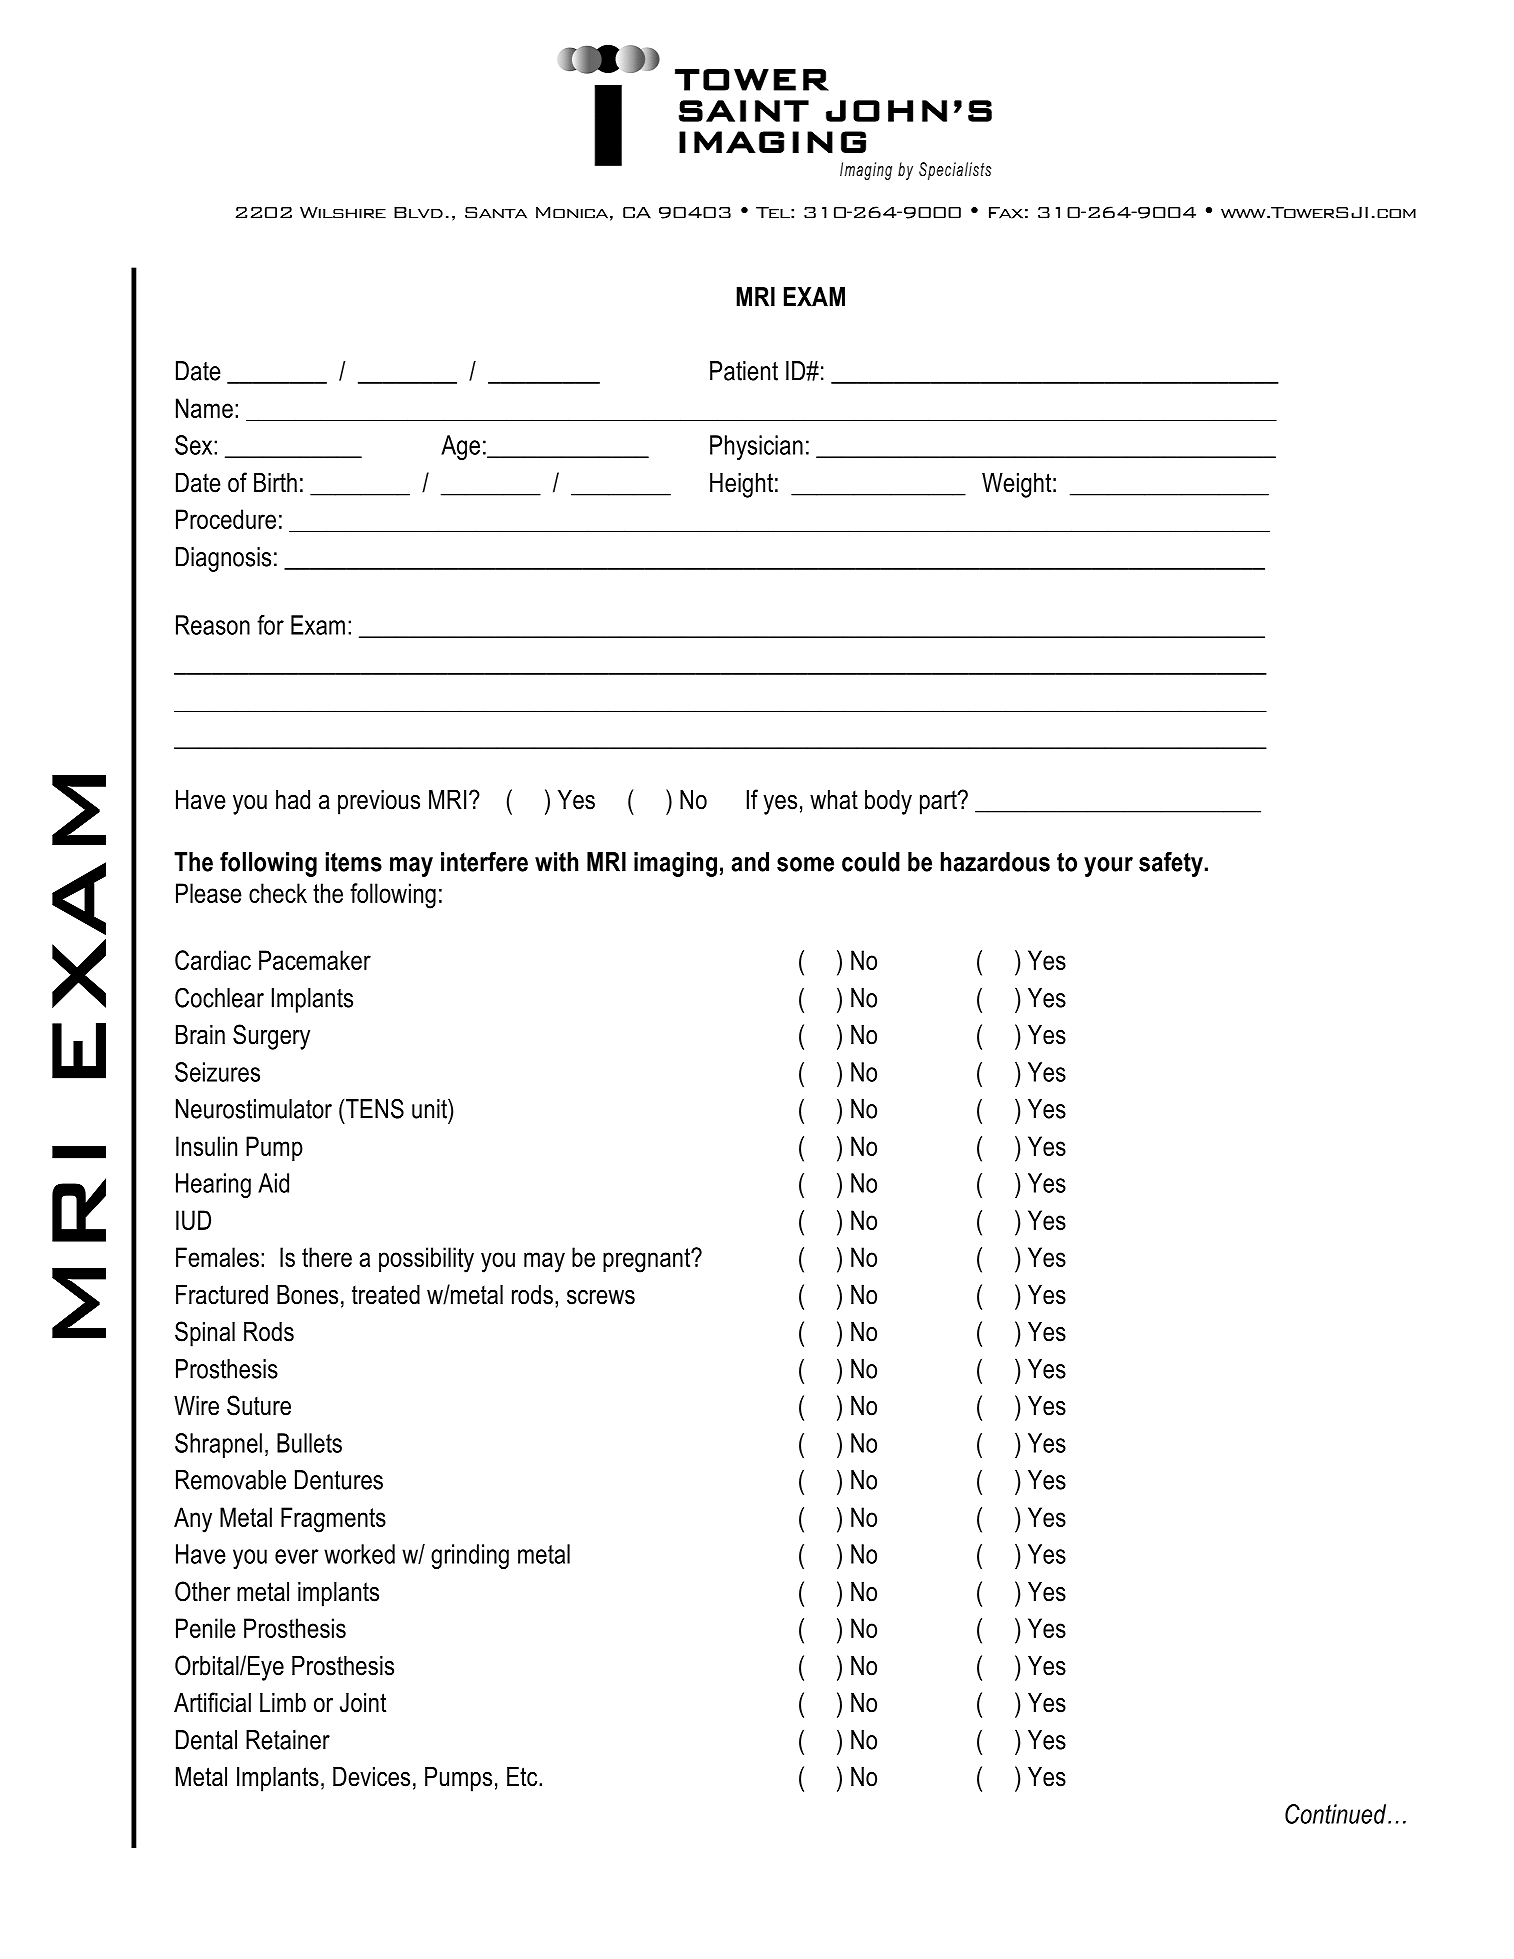  Describe the element at coordinates (744, 371) in the image. I see `Patient` at that location.
